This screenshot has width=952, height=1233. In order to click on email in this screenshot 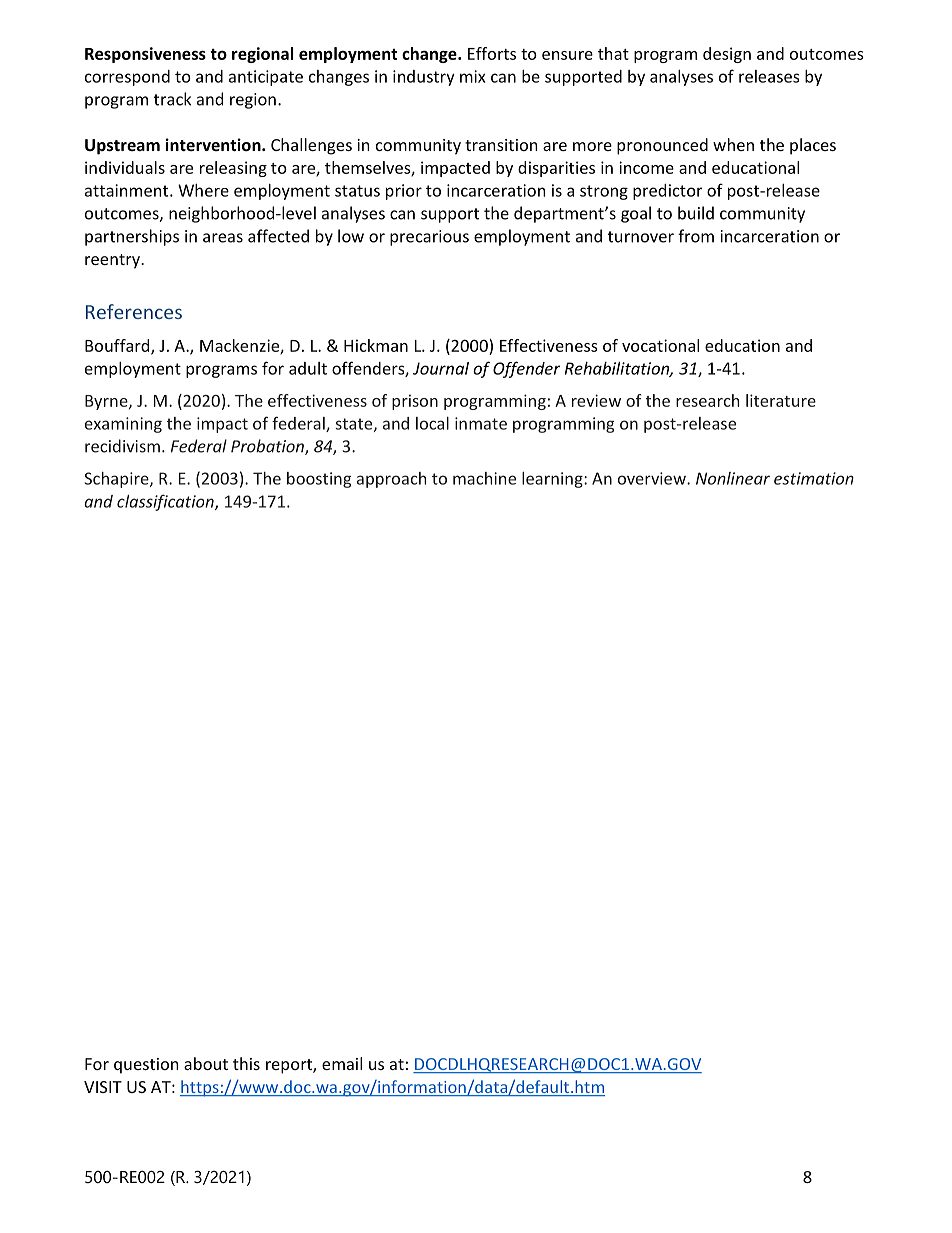, I will do `click(342, 1063)`.
